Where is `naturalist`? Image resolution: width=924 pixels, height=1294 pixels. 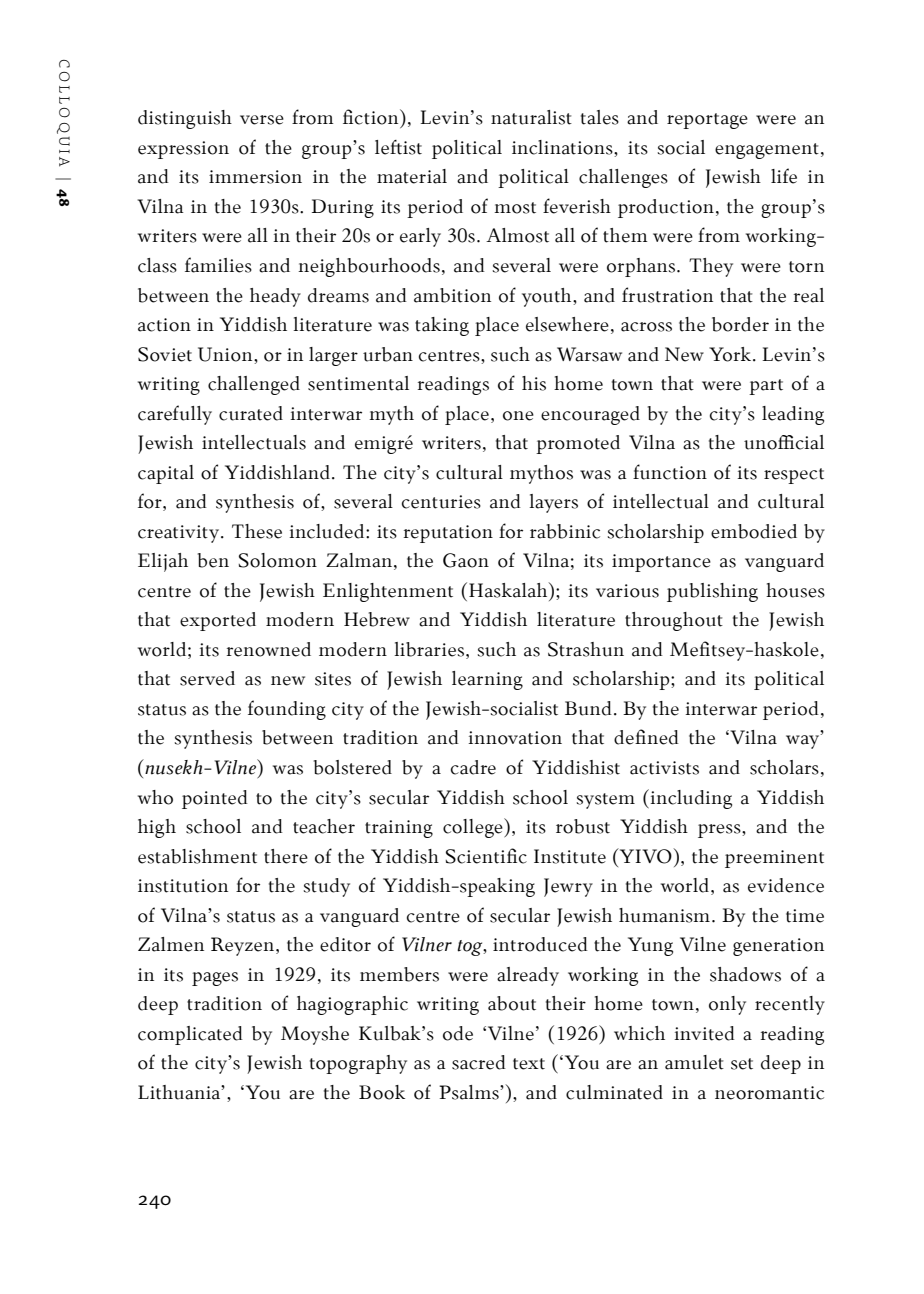
naturalist is located at coordinates (531, 117).
